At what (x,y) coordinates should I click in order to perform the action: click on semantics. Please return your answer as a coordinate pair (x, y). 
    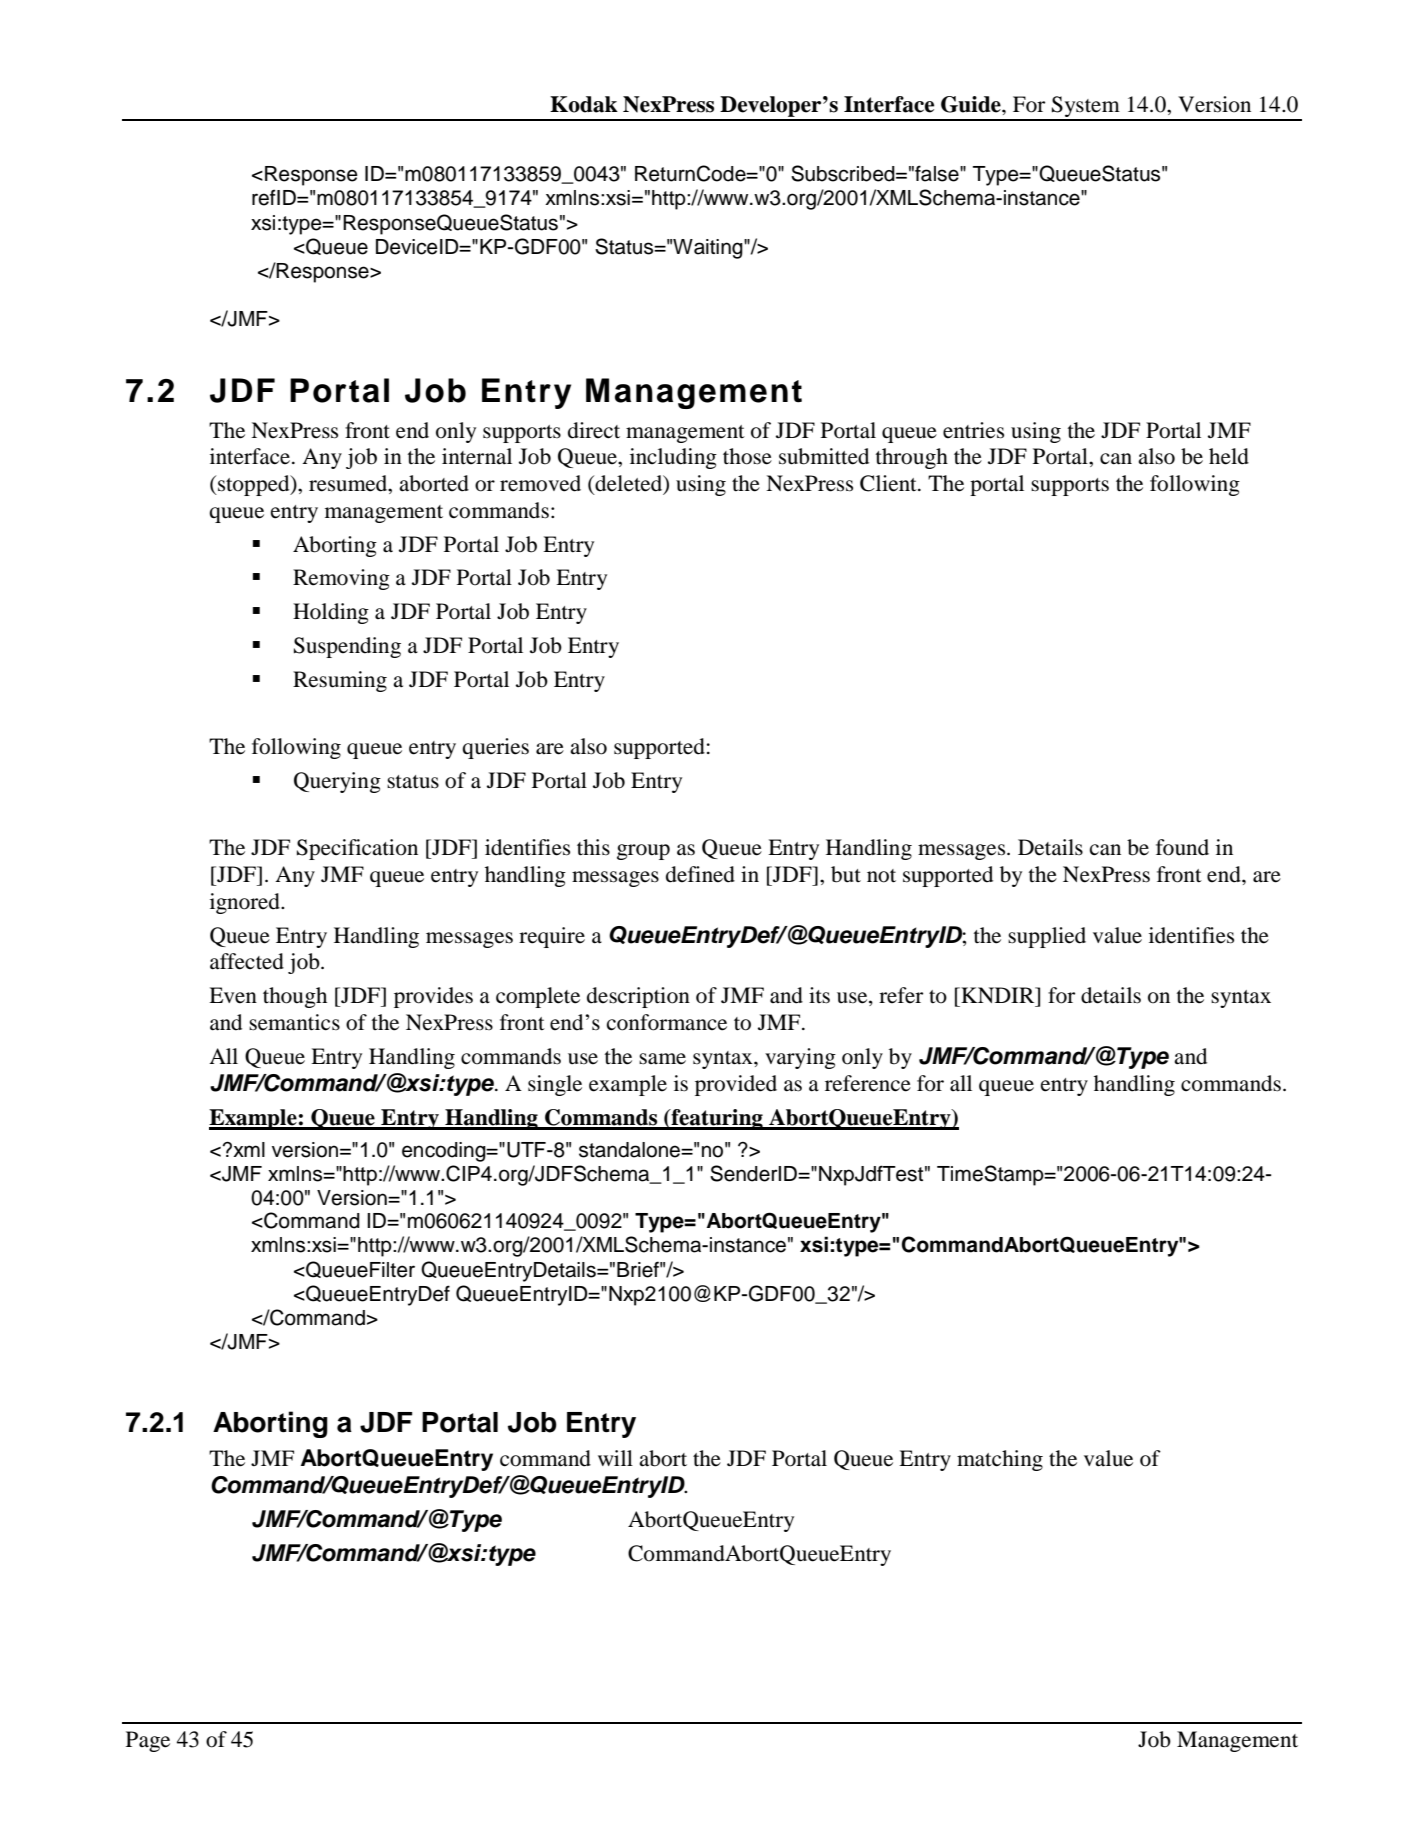
    Looking at the image, I should click on (294, 1022).
